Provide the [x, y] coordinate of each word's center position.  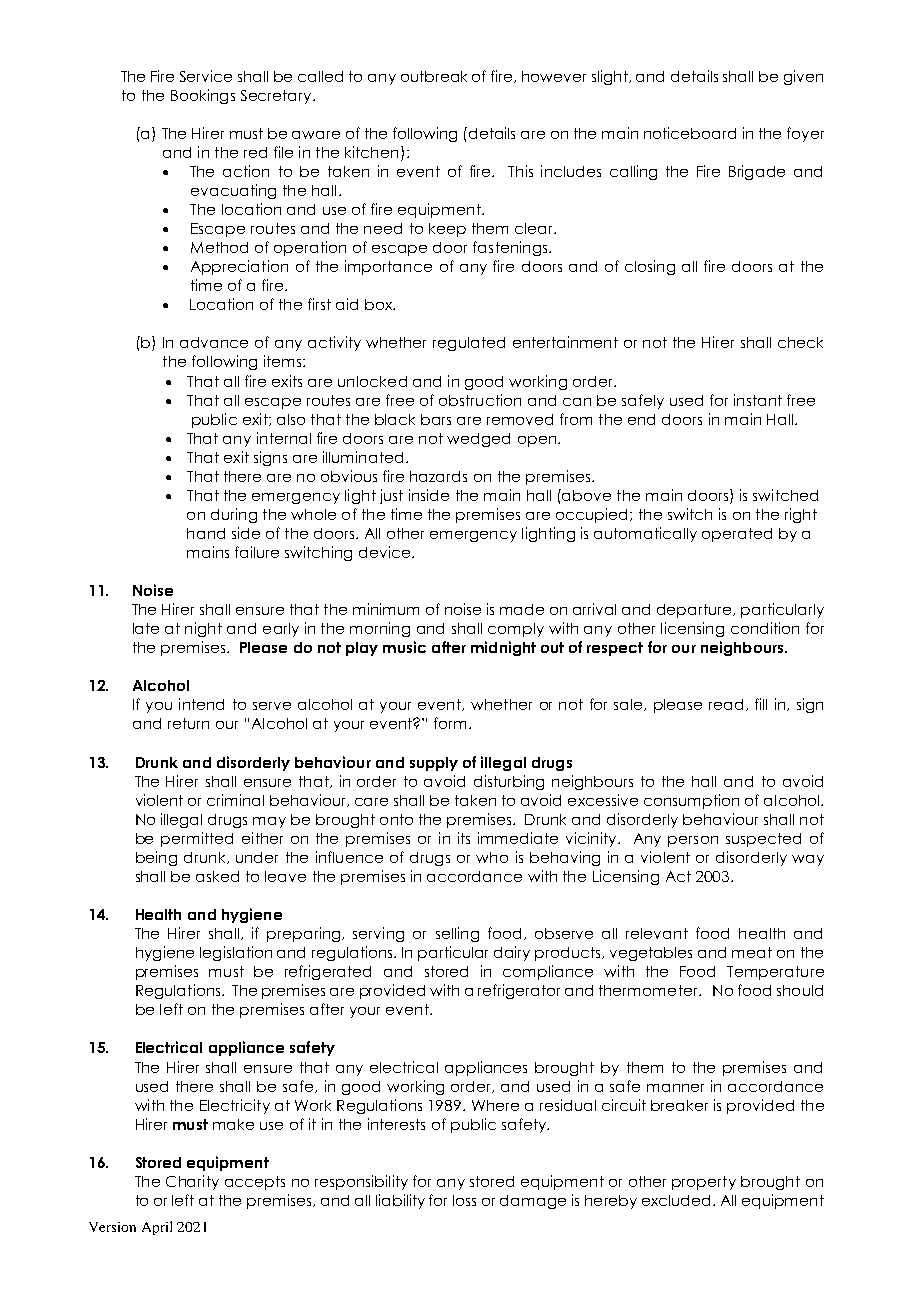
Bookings [203, 96]
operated [737, 535]
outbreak [434, 76]
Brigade [757, 172]
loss [464, 1200]
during [234, 515]
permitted [197, 839]
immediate [518, 838]
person [693, 841]
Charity [192, 1182]
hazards [438, 476]
